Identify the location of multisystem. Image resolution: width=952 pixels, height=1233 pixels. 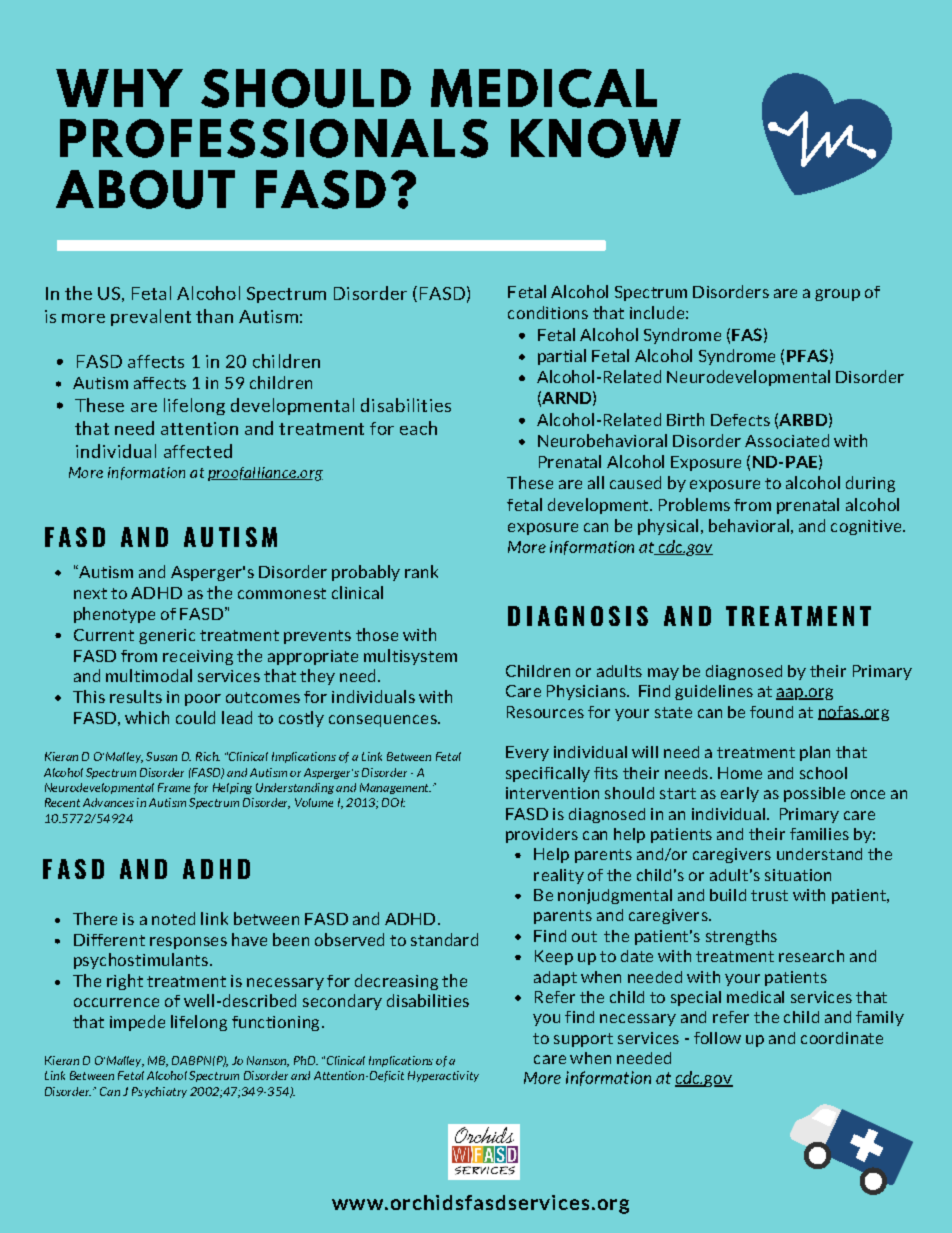
(410, 657).
